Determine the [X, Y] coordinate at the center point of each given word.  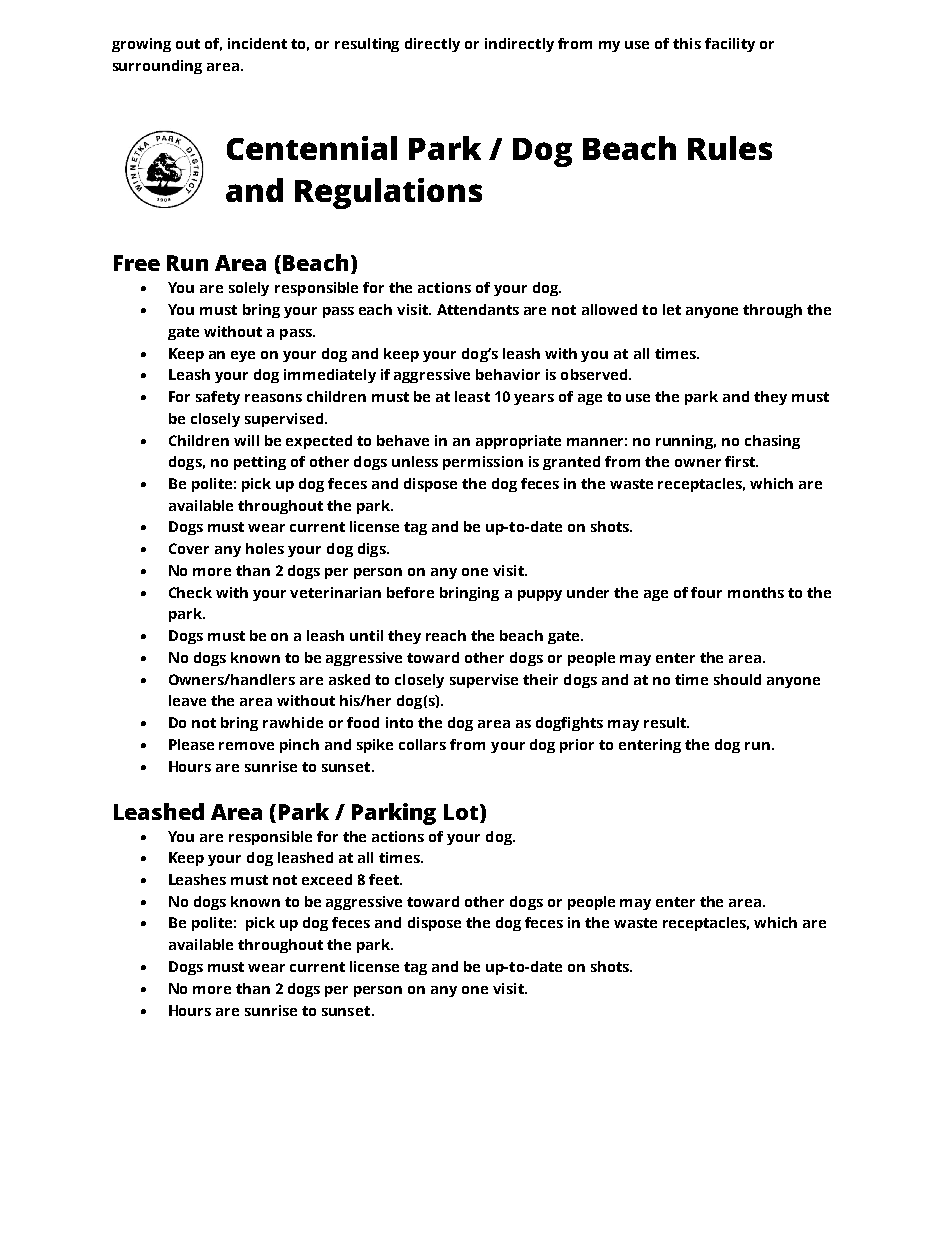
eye [243, 356]
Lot [462, 812]
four [706, 592]
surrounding [157, 67]
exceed [327, 879]
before [410, 592]
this [687, 43]
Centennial [312, 148]
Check [190, 592]
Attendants [478, 309]
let [672, 309]
